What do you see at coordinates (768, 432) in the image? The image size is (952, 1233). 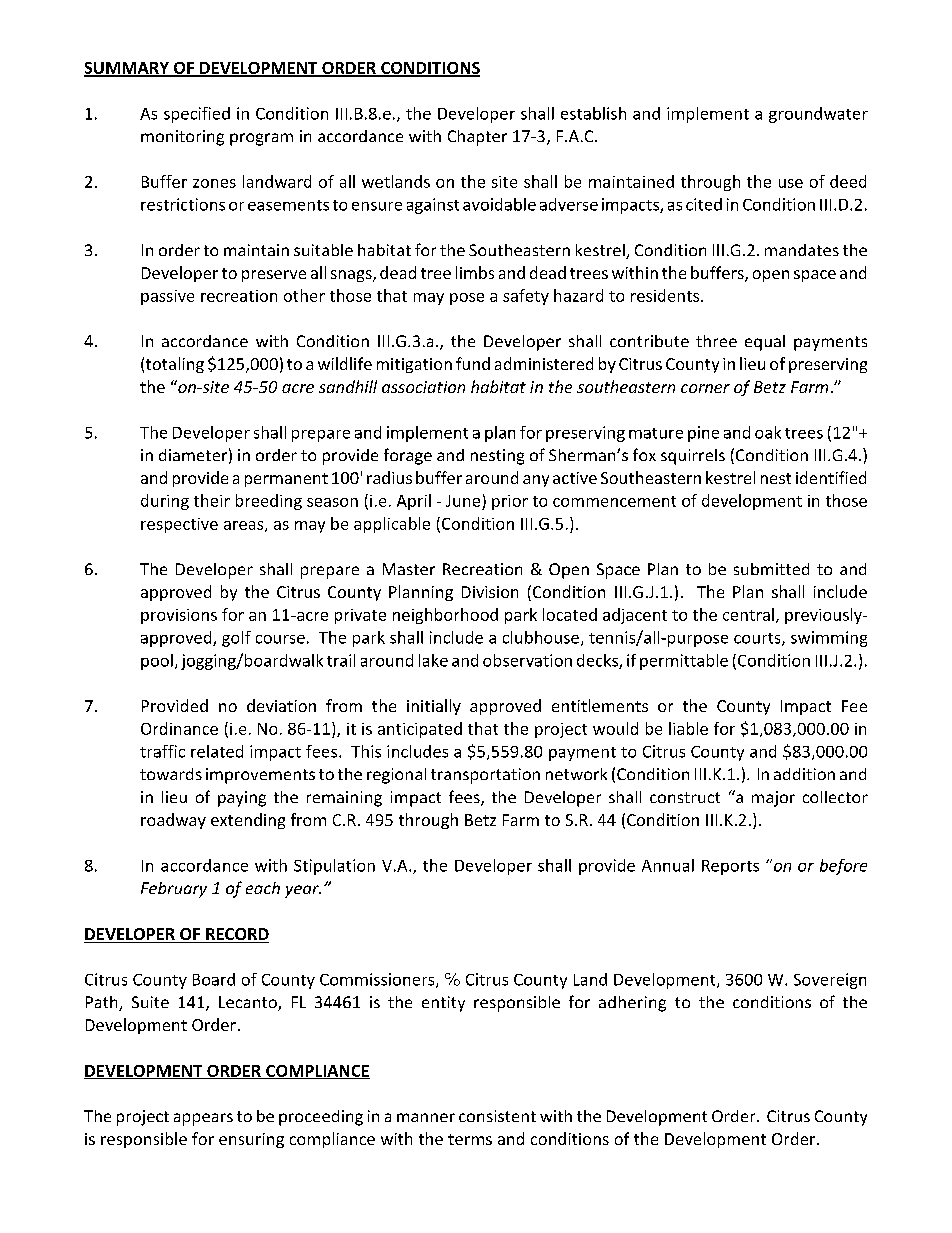 I see `oak` at bounding box center [768, 432].
